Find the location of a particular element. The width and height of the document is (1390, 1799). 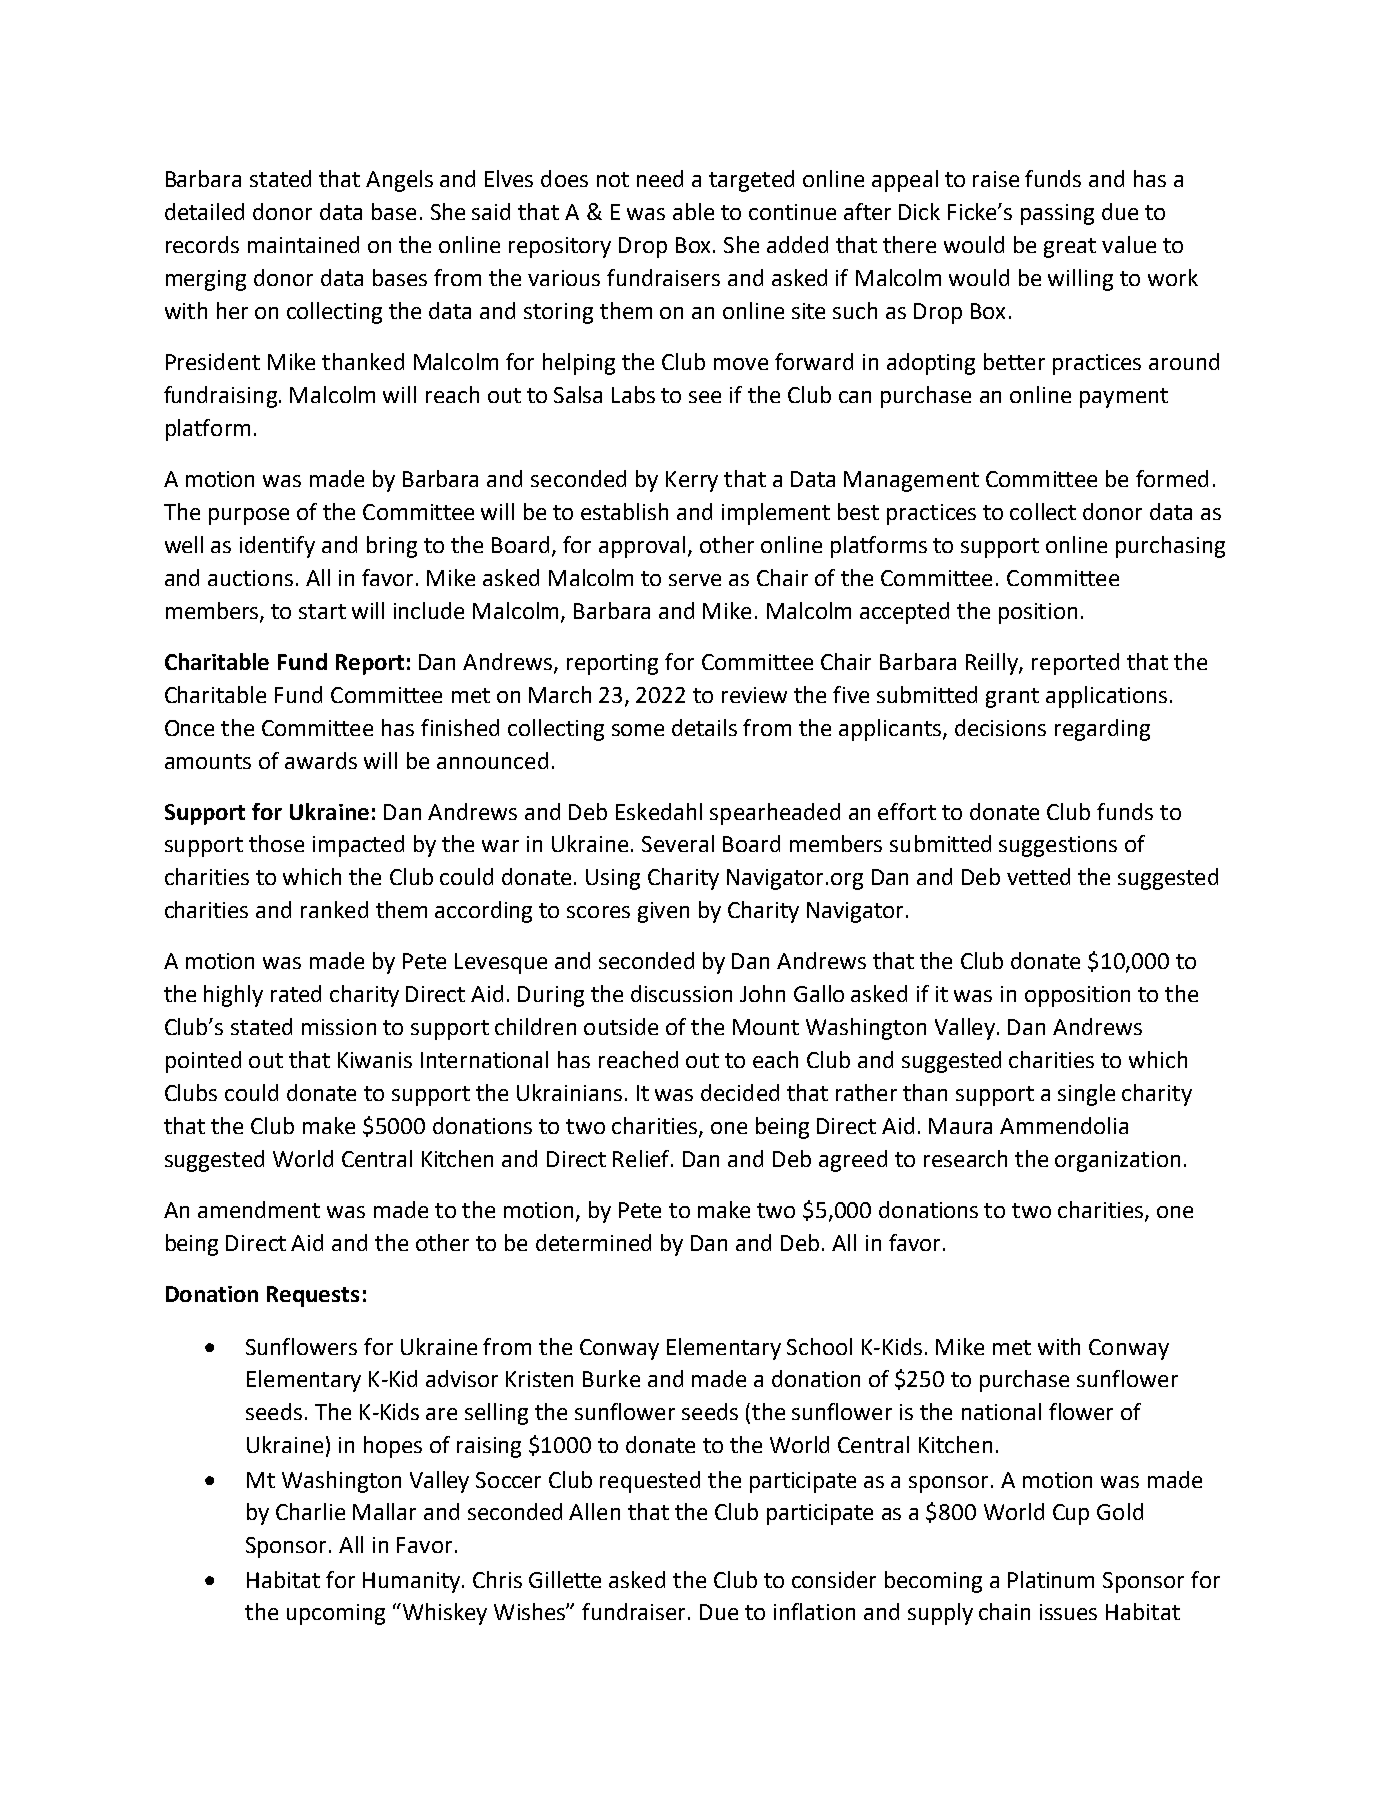

Platinum is located at coordinates (1051, 1579).
